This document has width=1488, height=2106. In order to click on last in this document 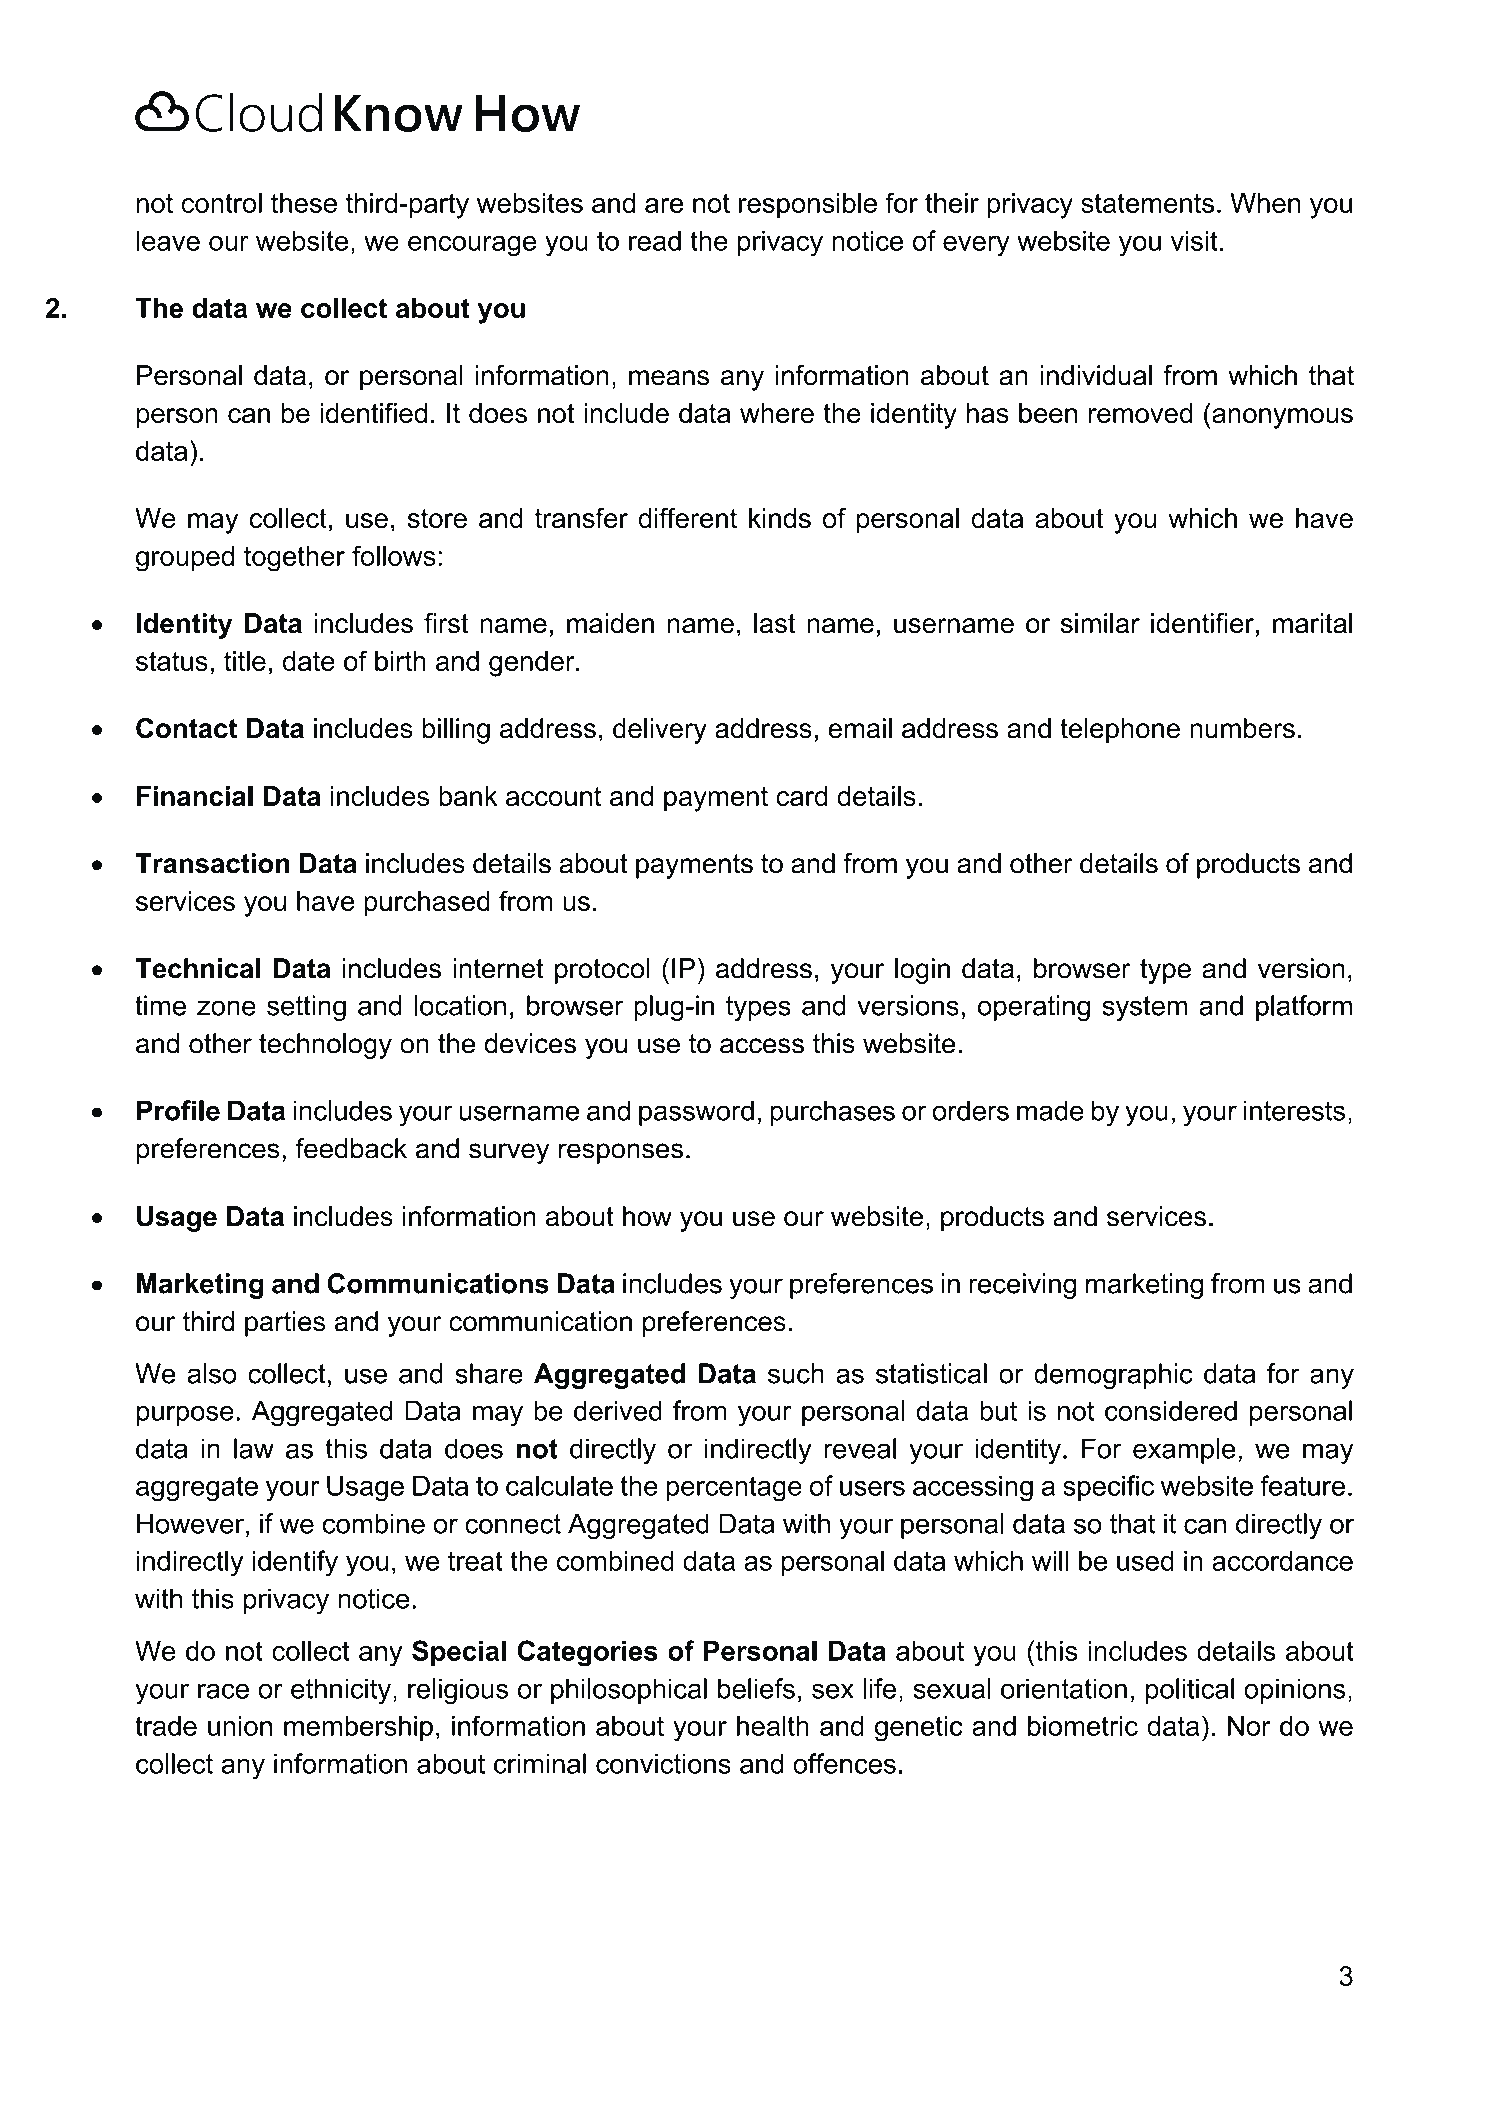, I will do `click(775, 623)`.
